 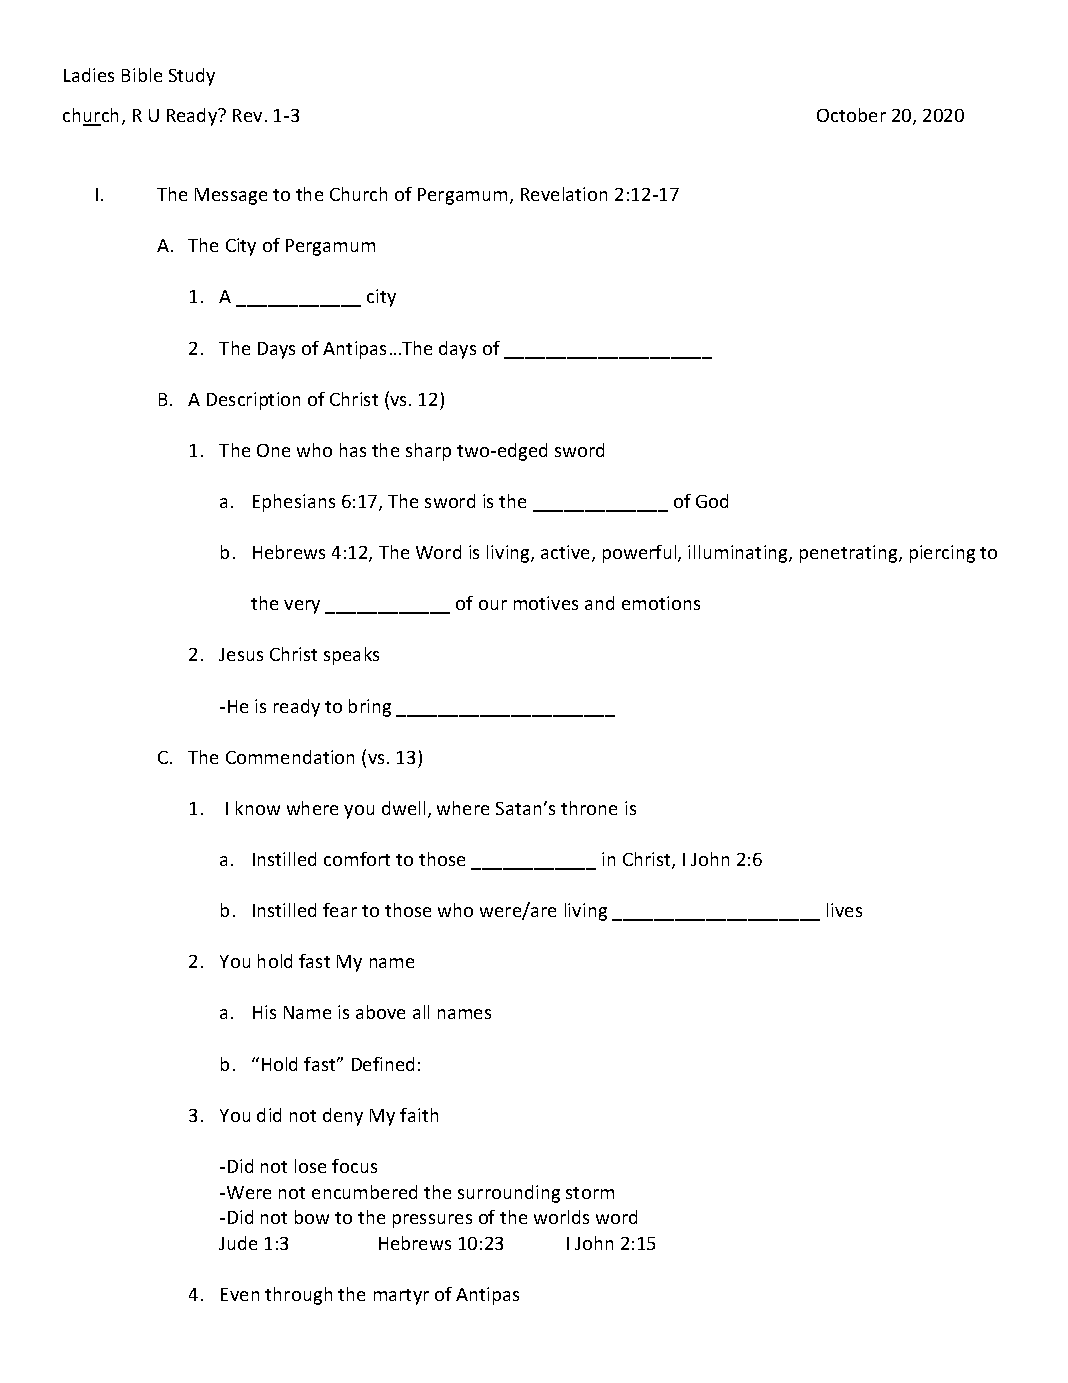 I want to click on Jude, so click(x=238, y=1243).
